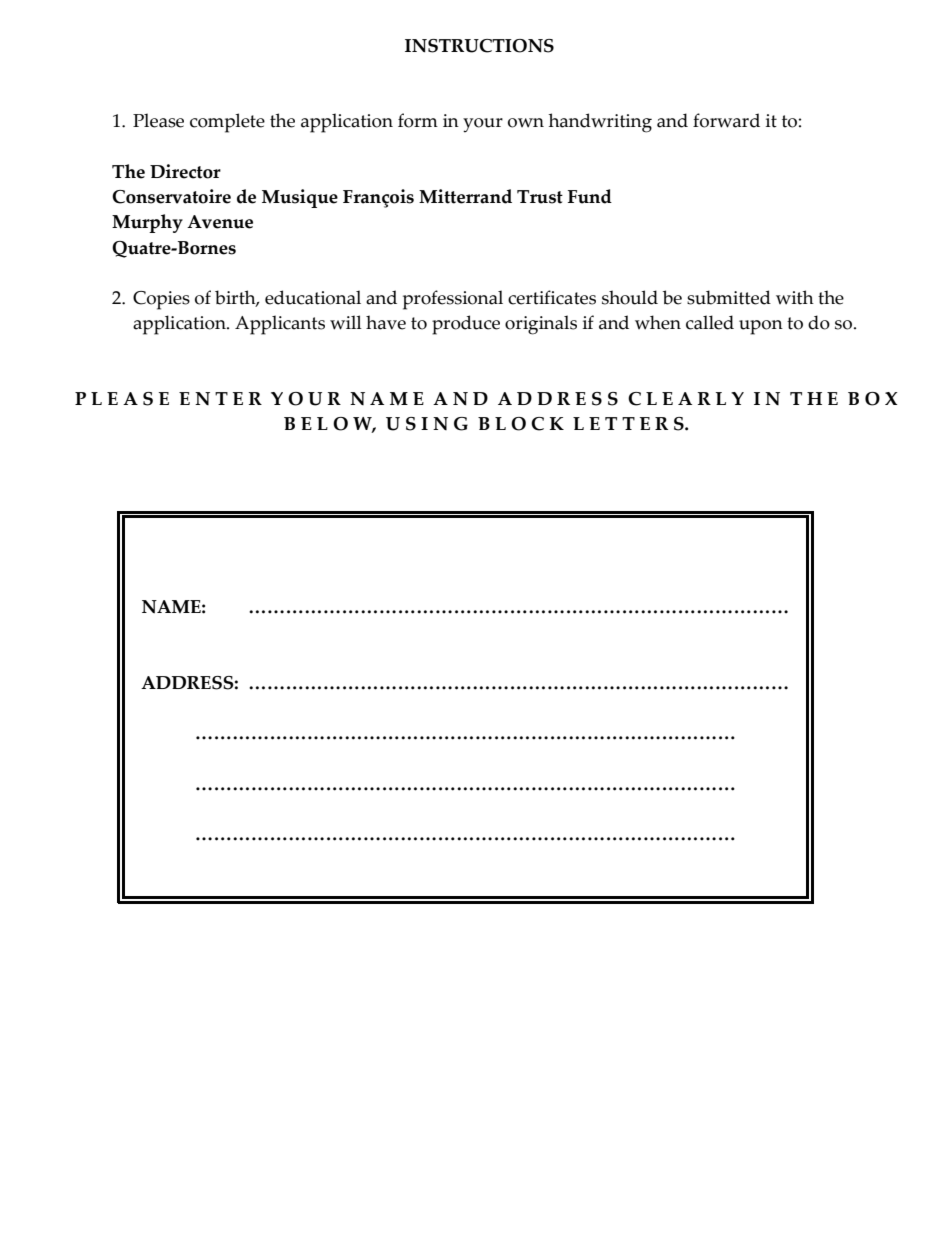  What do you see at coordinates (185, 171) in the screenshot?
I see `Director` at bounding box center [185, 171].
